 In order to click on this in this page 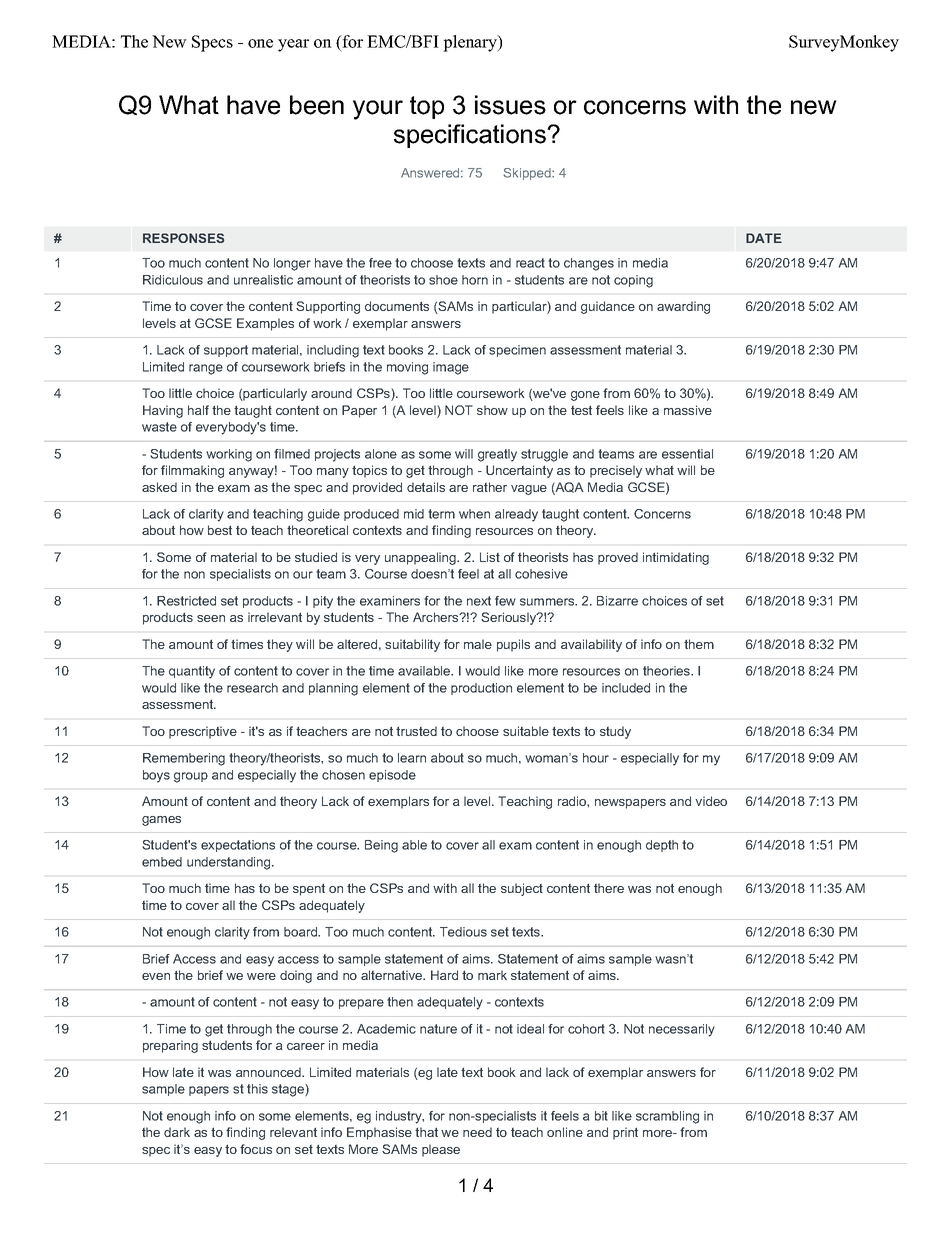, I will do `click(257, 1089)`.
